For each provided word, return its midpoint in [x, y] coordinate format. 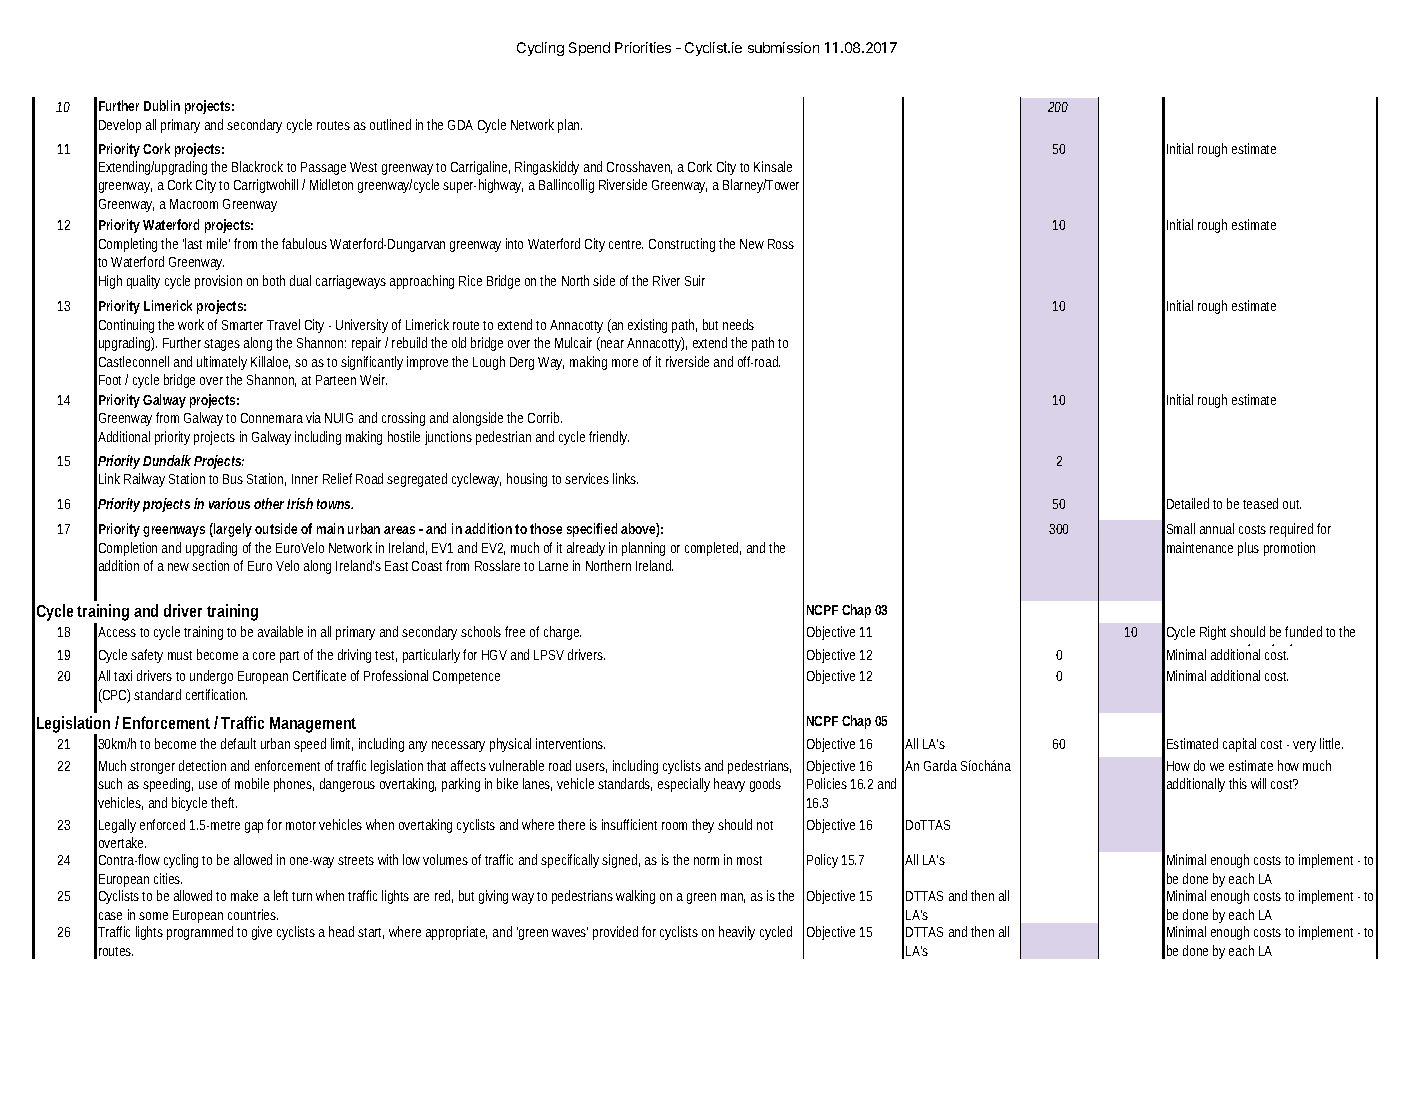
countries [253, 914]
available [280, 631]
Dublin [162, 105]
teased [1260, 503]
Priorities [643, 47]
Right [1213, 633]
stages [222, 345]
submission [783, 47]
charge [562, 633]
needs [738, 324]
